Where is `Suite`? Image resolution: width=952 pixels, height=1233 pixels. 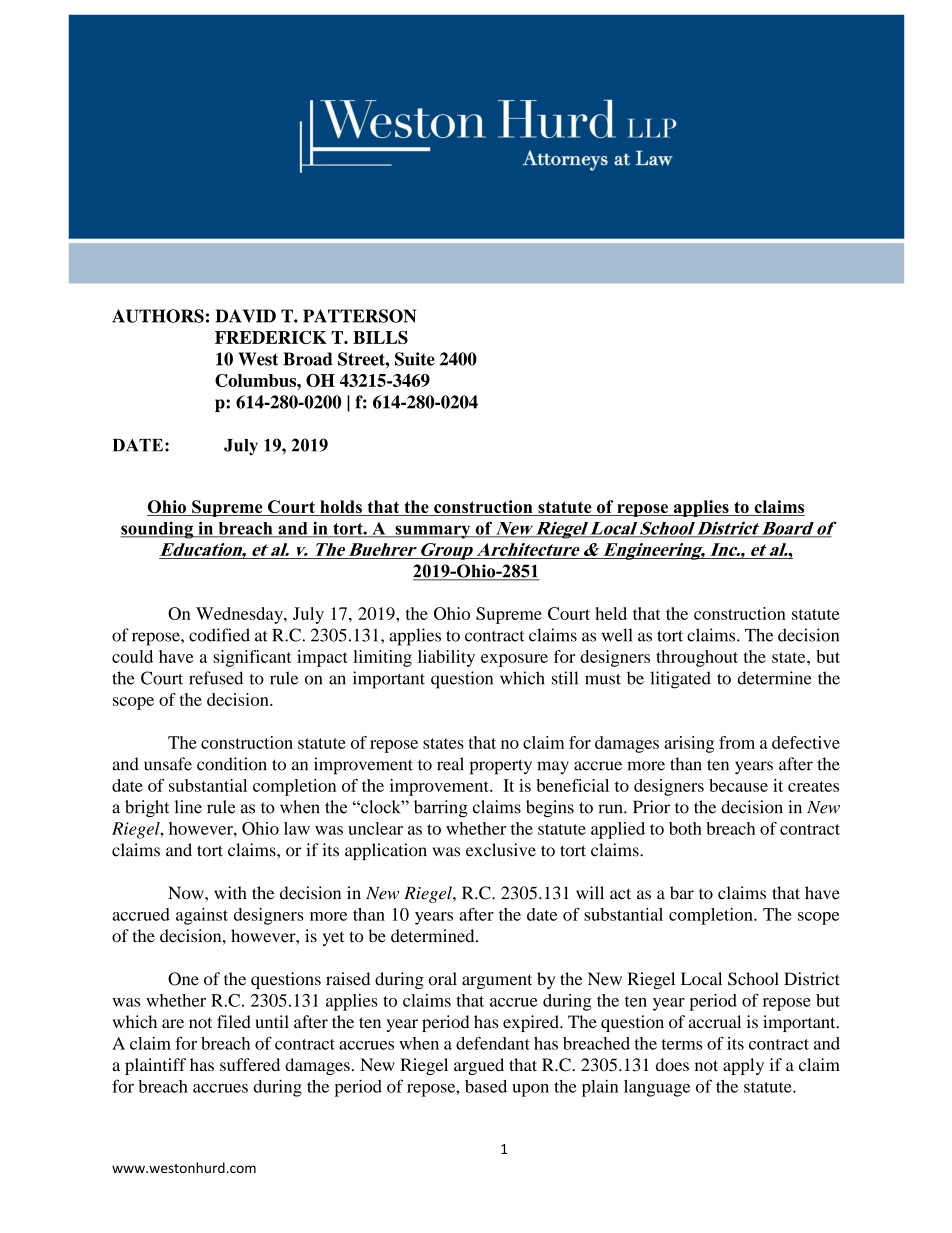 Suite is located at coordinates (415, 359).
